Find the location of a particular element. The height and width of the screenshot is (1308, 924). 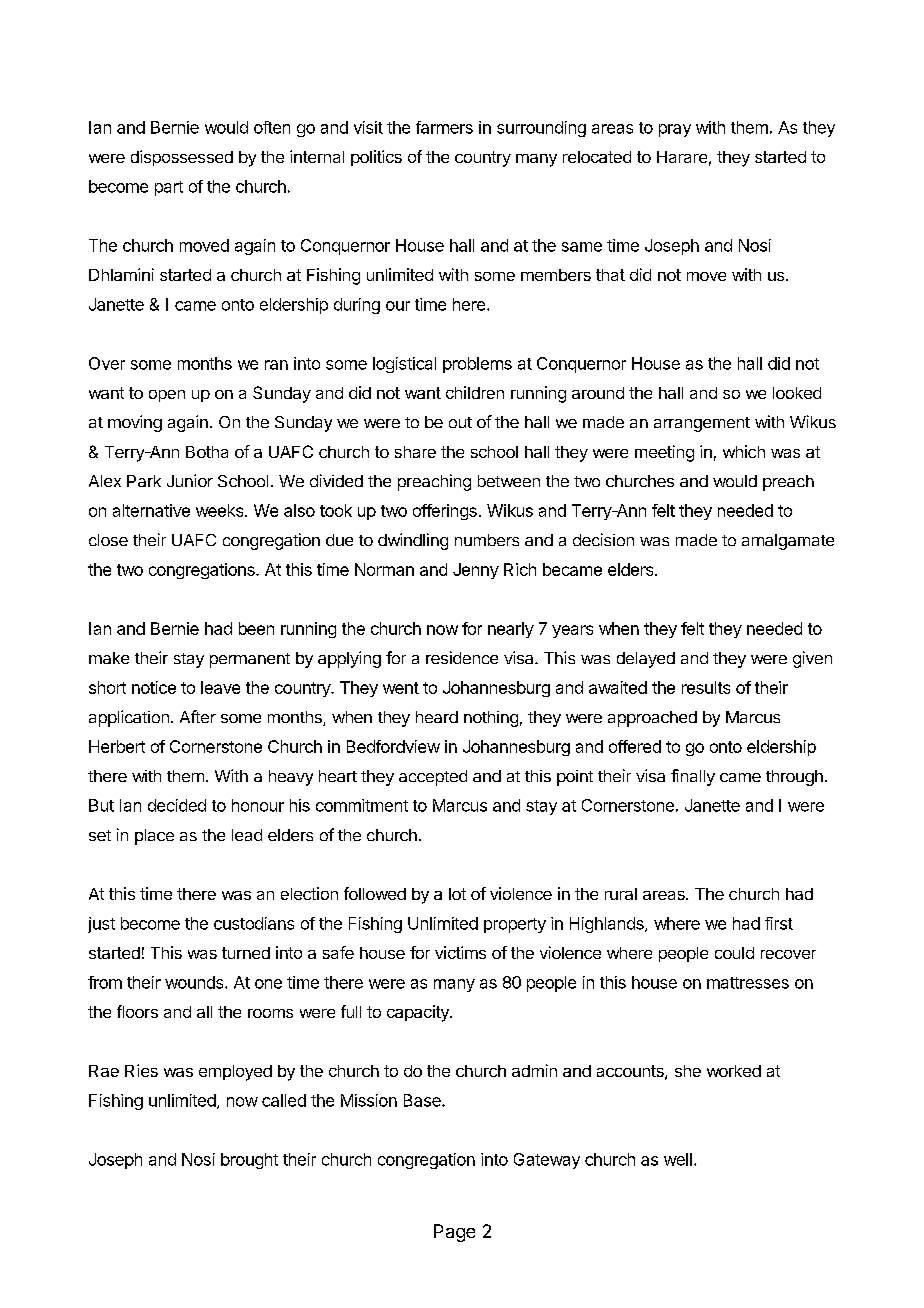

farmers is located at coordinates (444, 127).
